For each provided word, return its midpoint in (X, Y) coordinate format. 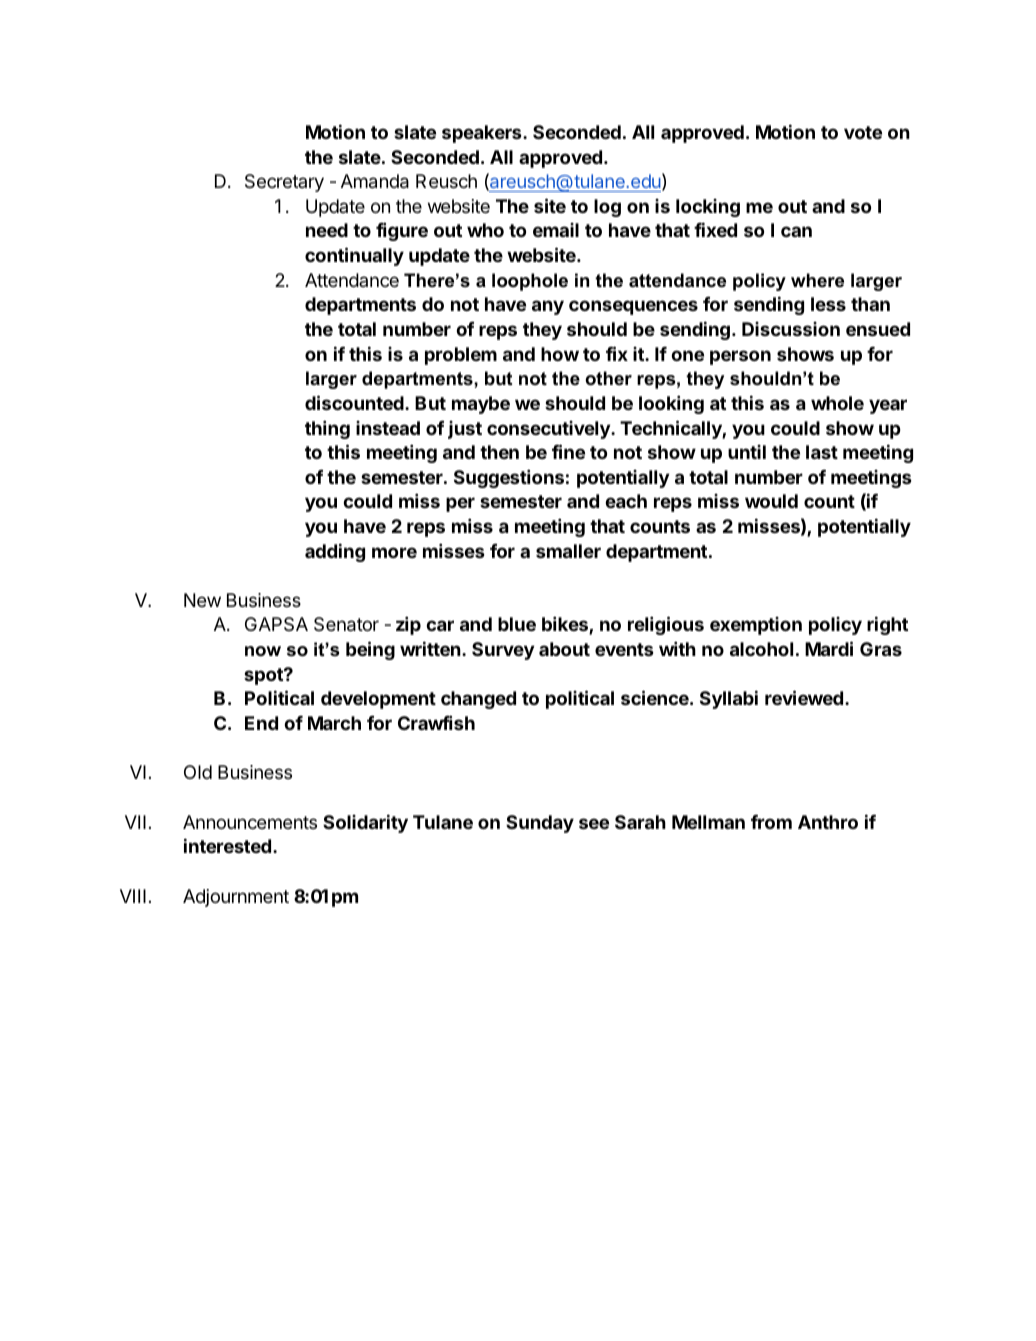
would (771, 501)
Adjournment (236, 898)
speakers (483, 134)
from (771, 822)
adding (335, 552)
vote (863, 132)
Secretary (284, 183)
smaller (568, 551)
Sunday (540, 824)
